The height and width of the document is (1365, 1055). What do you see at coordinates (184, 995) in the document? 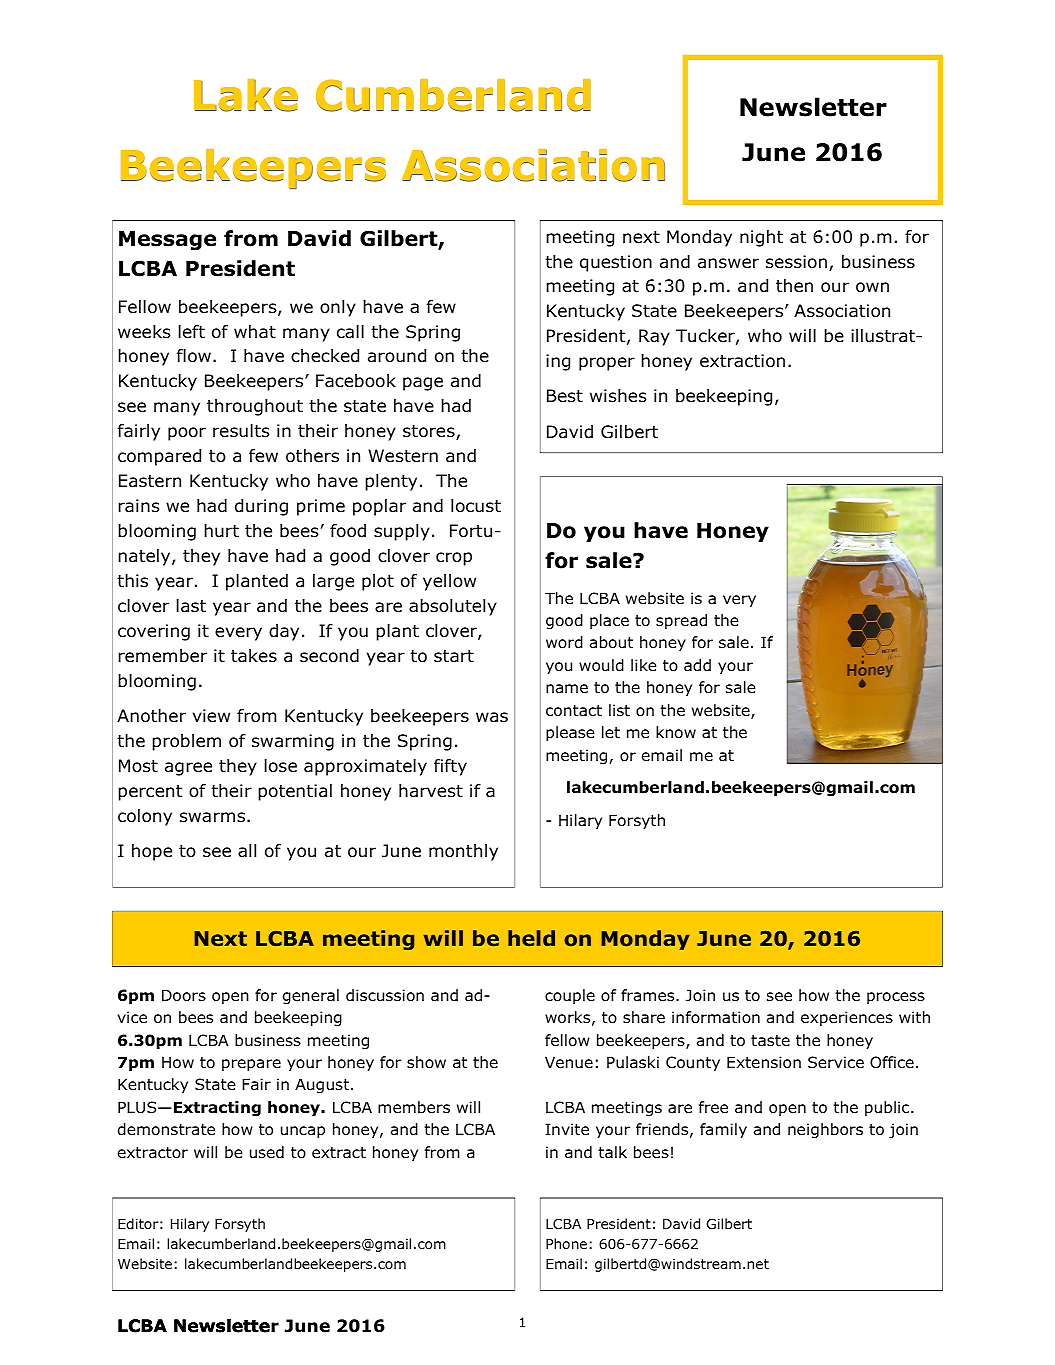
I see `Doors` at bounding box center [184, 995].
